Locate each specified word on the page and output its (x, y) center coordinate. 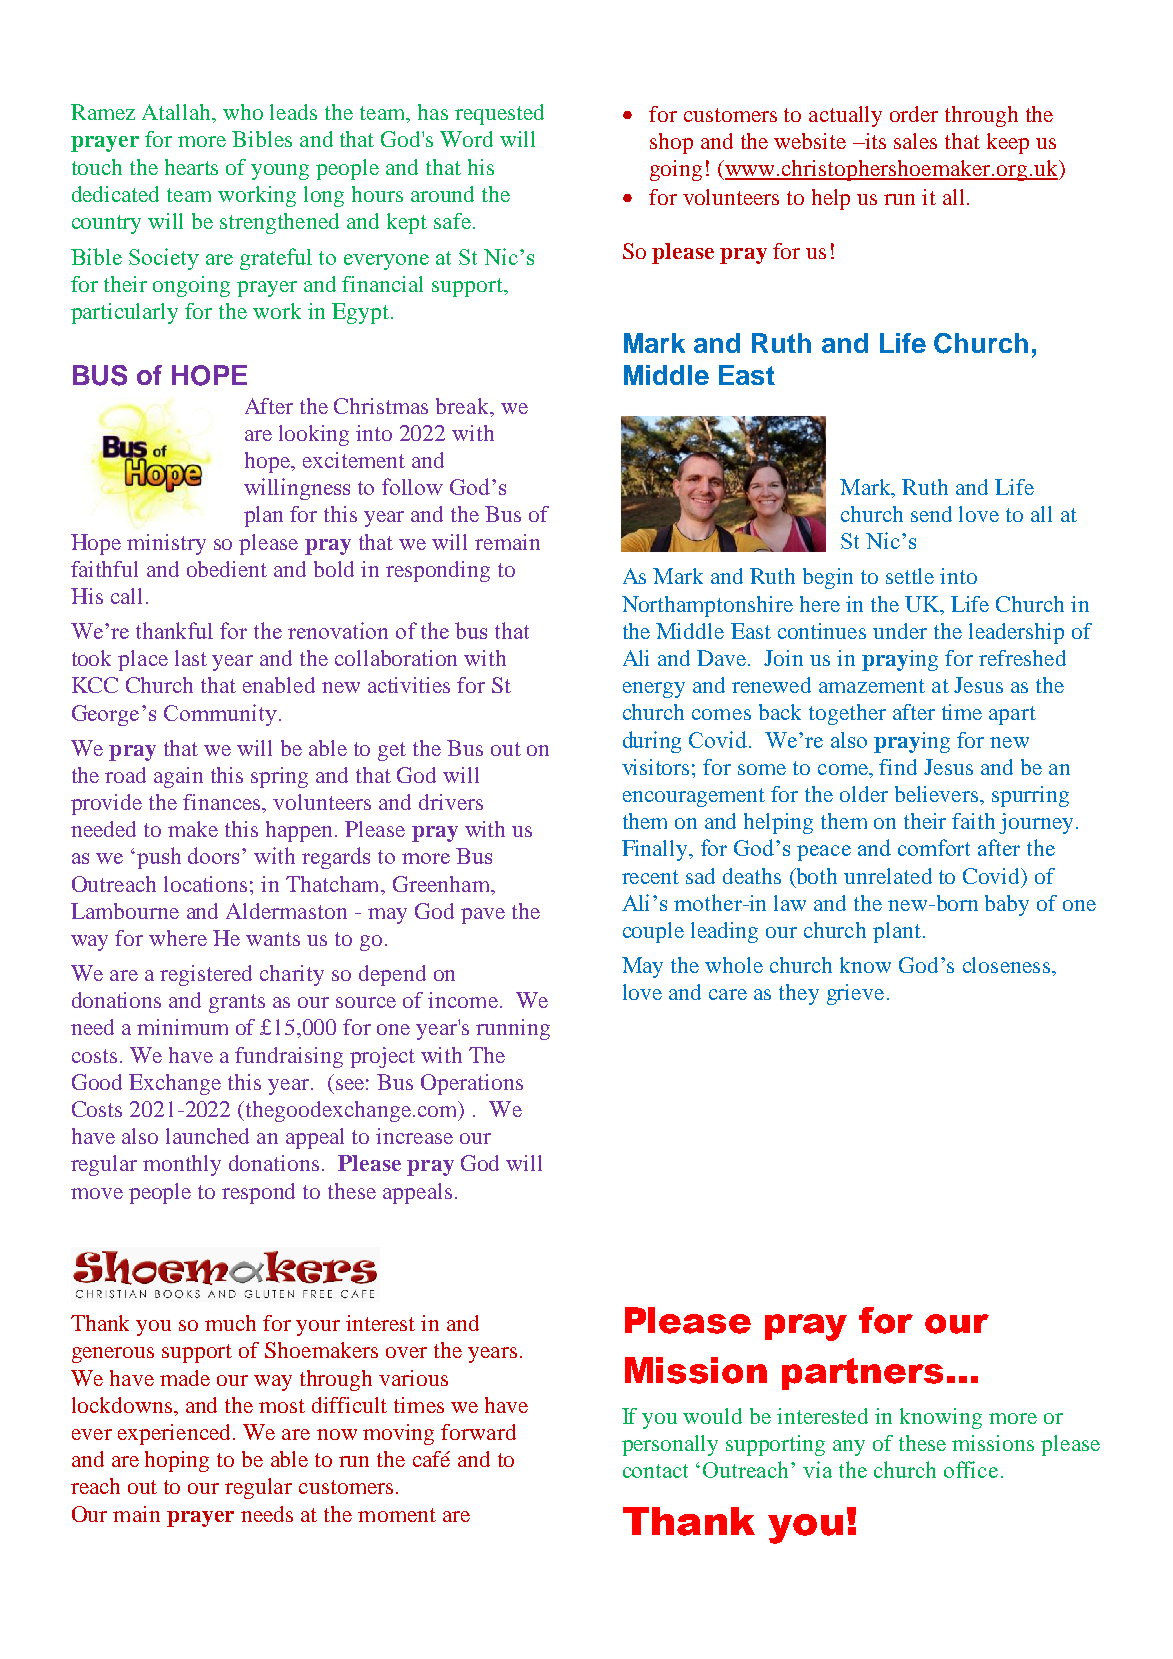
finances (223, 803)
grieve (855, 994)
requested (499, 114)
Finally (656, 850)
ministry (166, 544)
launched (207, 1136)
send (931, 514)
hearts (191, 167)
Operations (472, 1084)
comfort (934, 847)
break (464, 406)
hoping (177, 1461)
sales (915, 141)
